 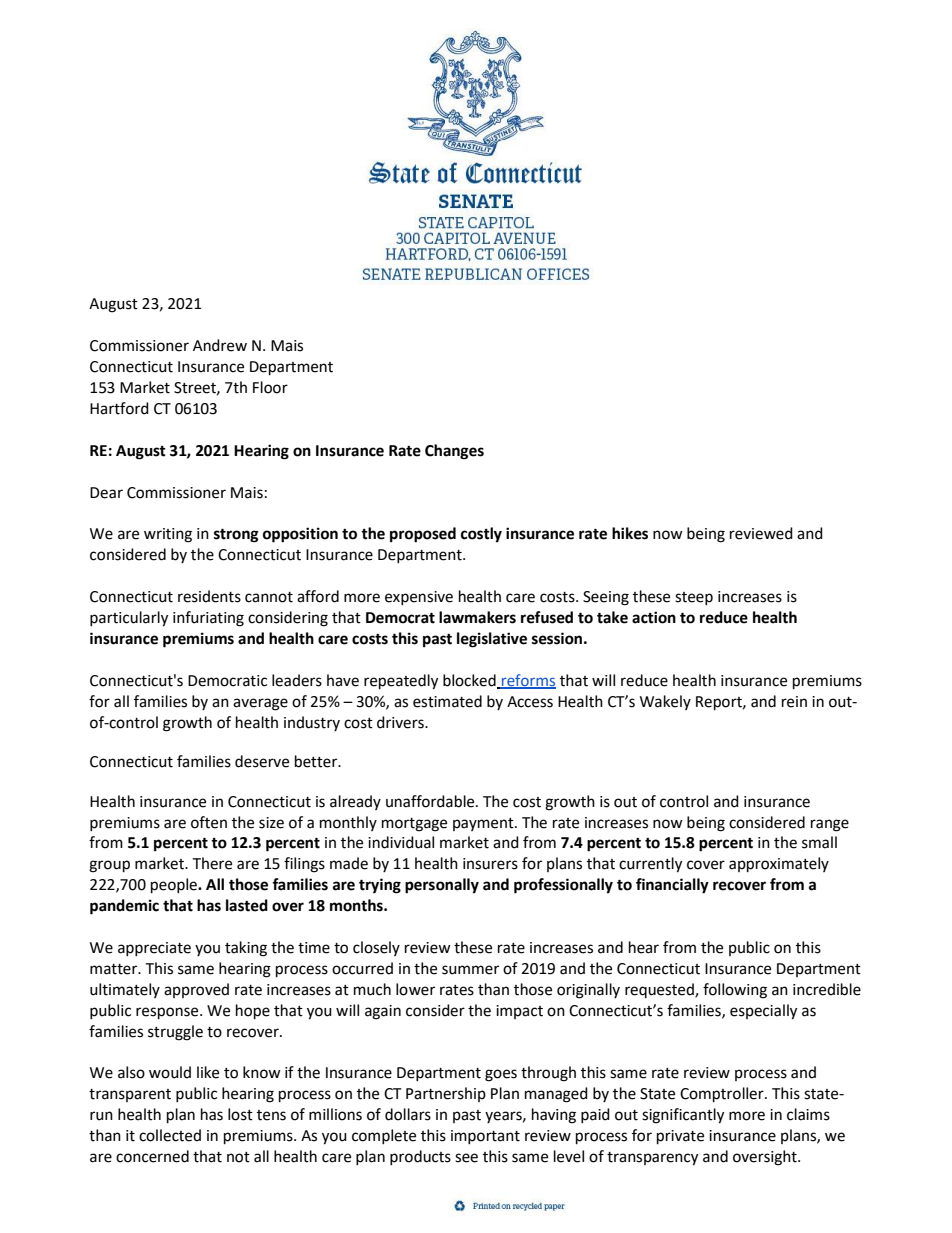 I want to click on private, so click(x=680, y=1137).
